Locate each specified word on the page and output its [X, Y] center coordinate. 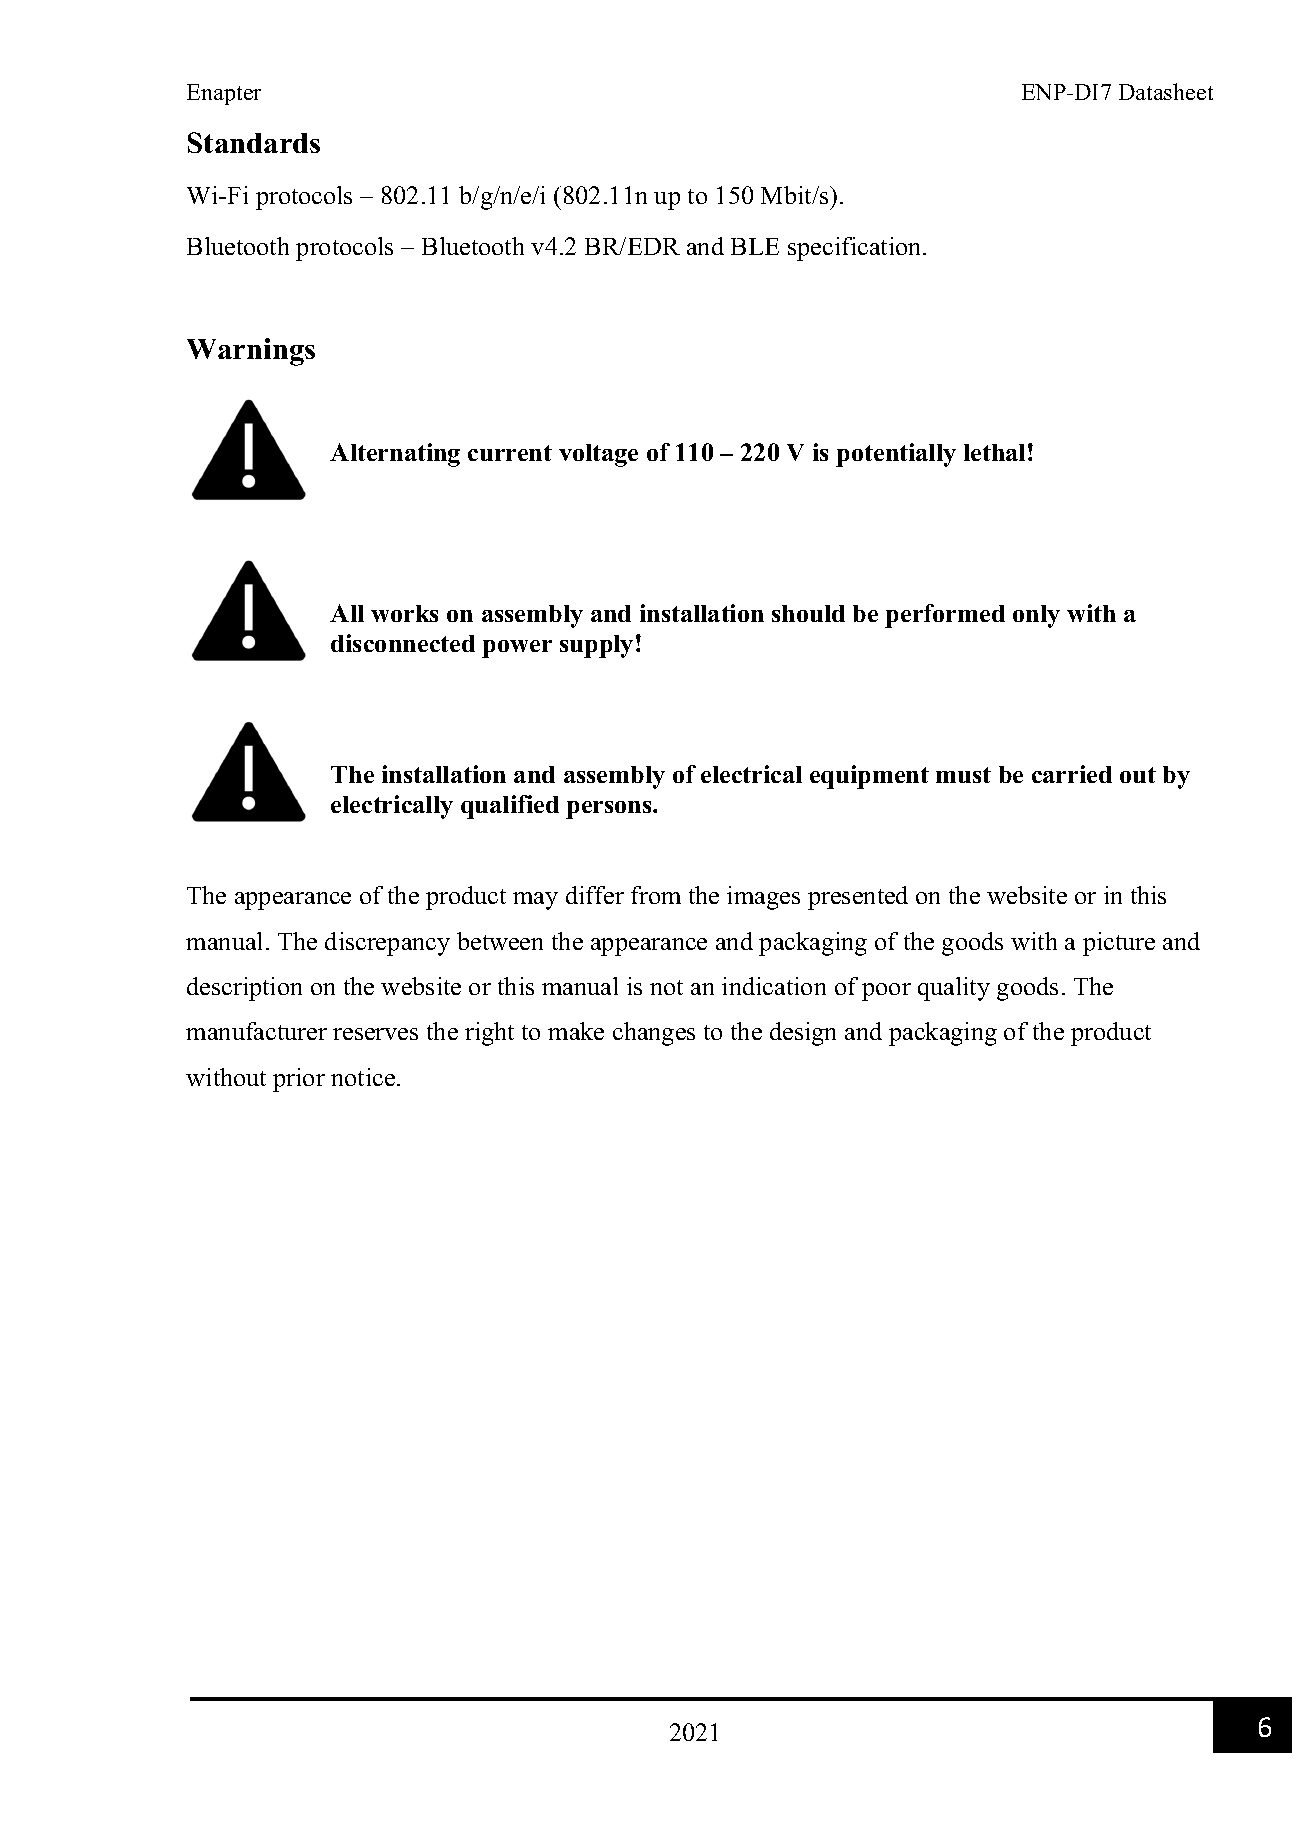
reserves [375, 1034]
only [1036, 616]
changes [654, 1034]
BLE [755, 246]
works [404, 613]
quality [954, 989]
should [808, 613]
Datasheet [1166, 91]
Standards [254, 142]
